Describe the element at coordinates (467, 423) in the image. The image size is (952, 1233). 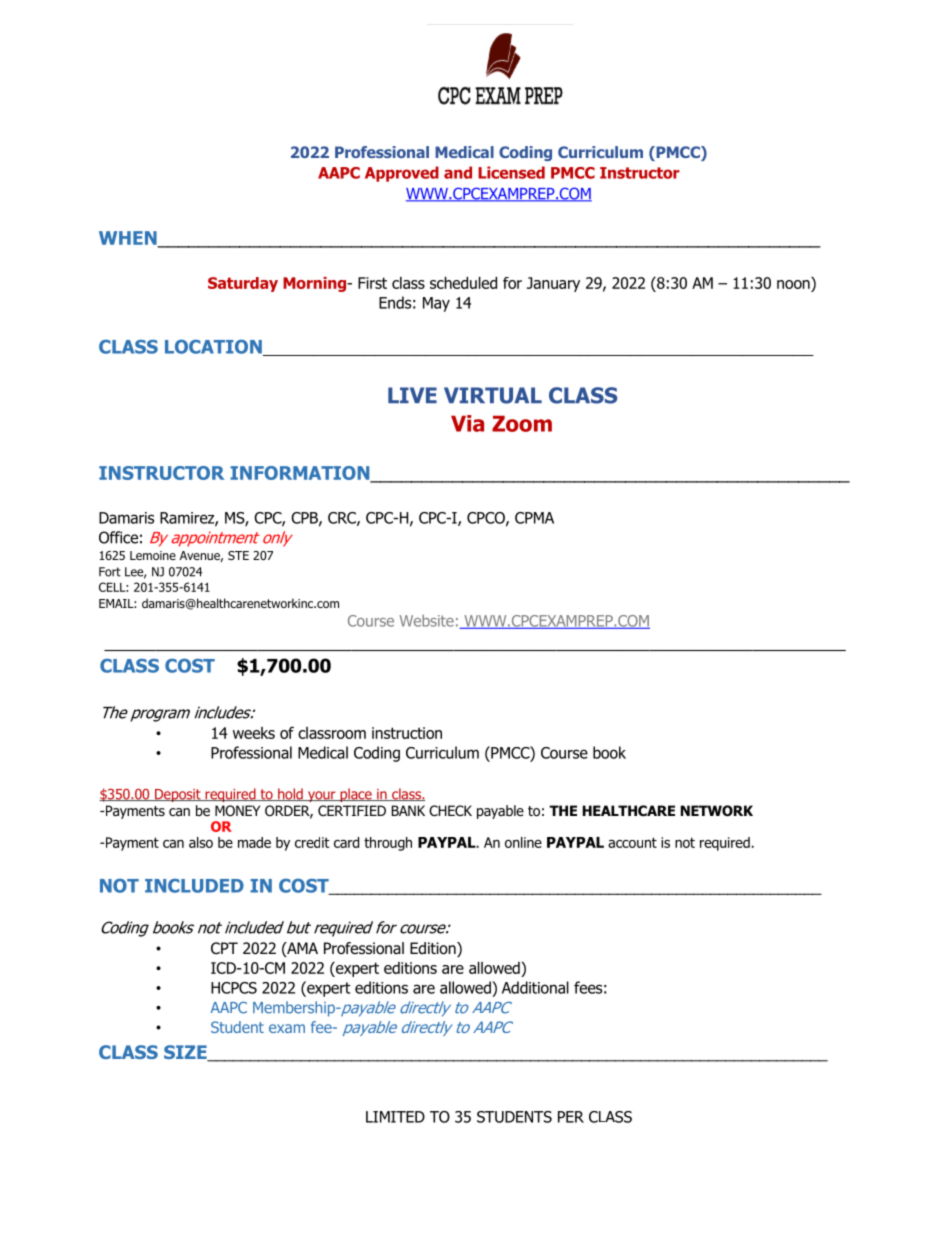
I see `Via` at that location.
